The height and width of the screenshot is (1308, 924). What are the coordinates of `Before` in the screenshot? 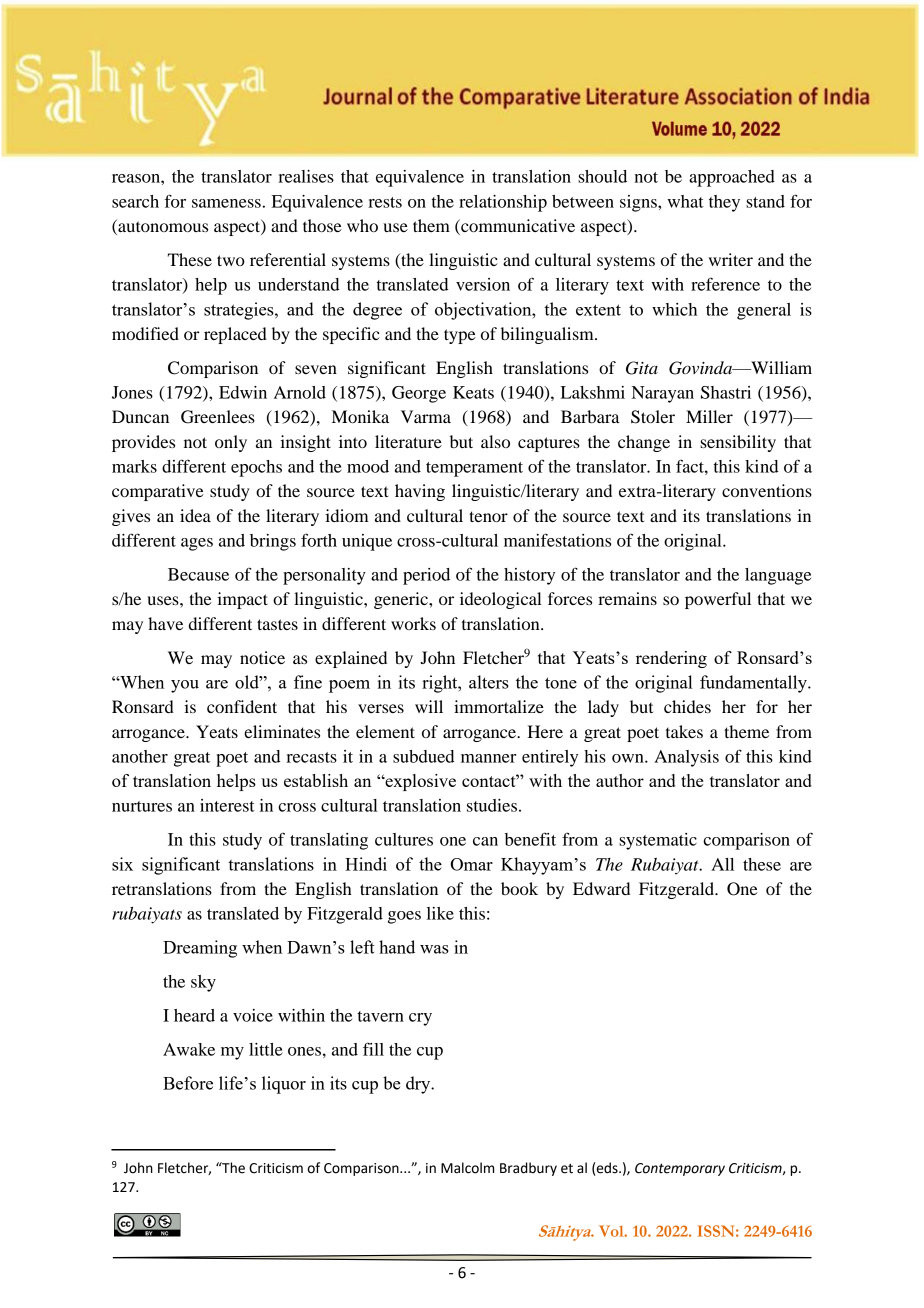 It's located at (188, 1083).
